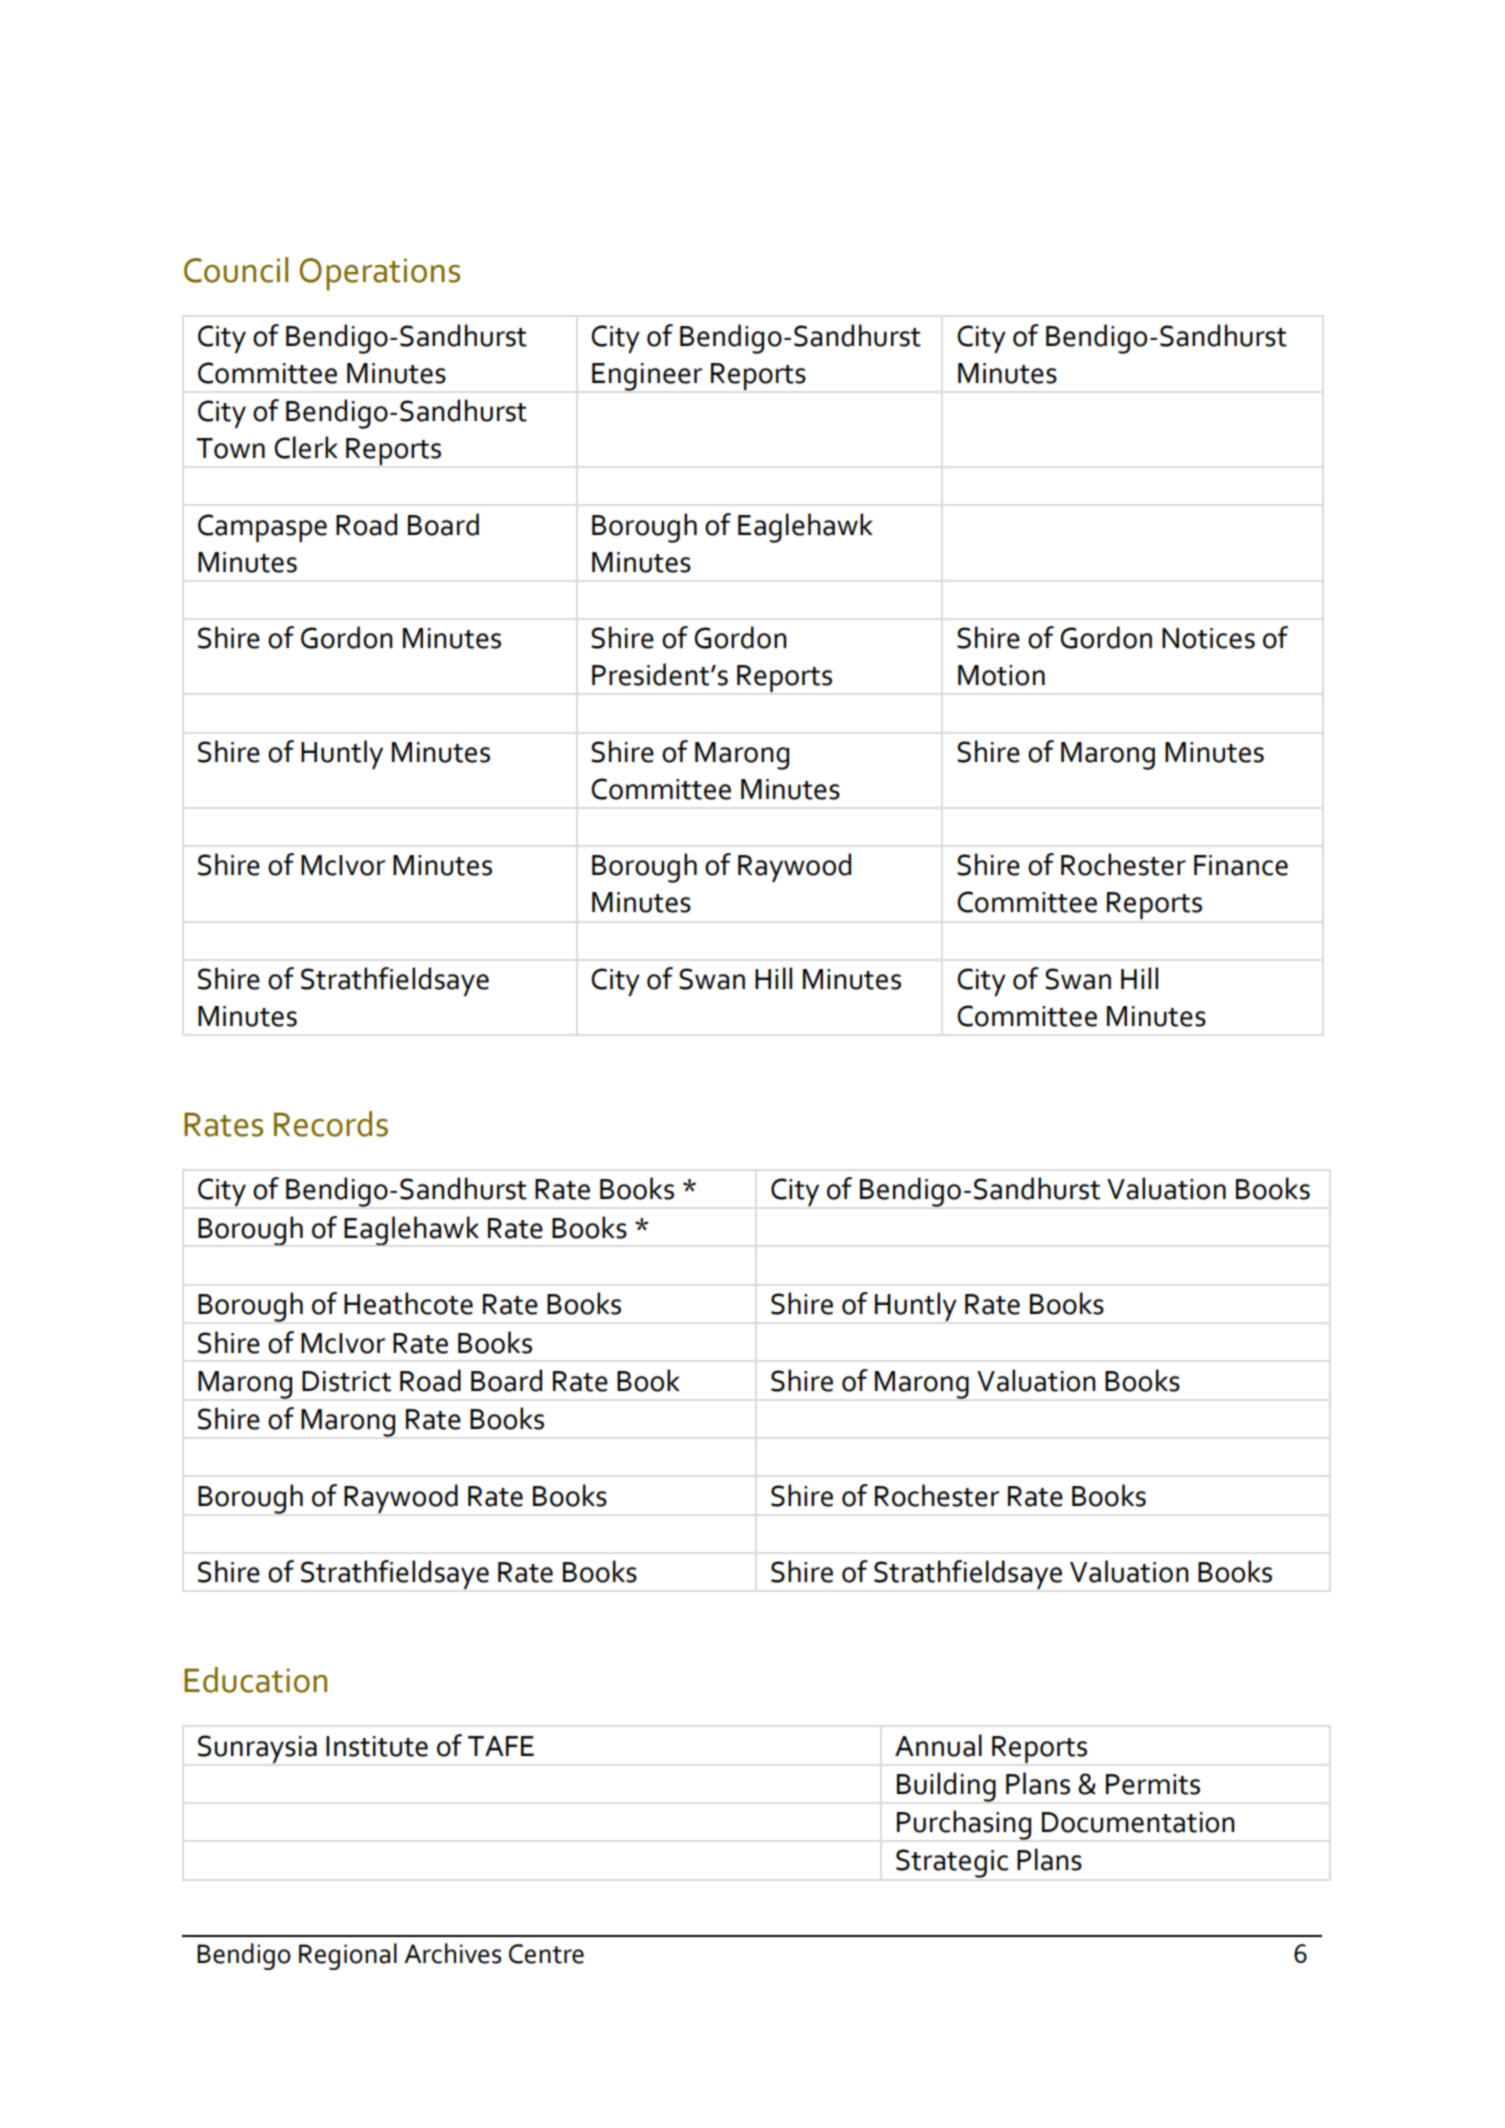 The image size is (1505, 2128). What do you see at coordinates (331, 1124) in the screenshot?
I see `Records` at bounding box center [331, 1124].
